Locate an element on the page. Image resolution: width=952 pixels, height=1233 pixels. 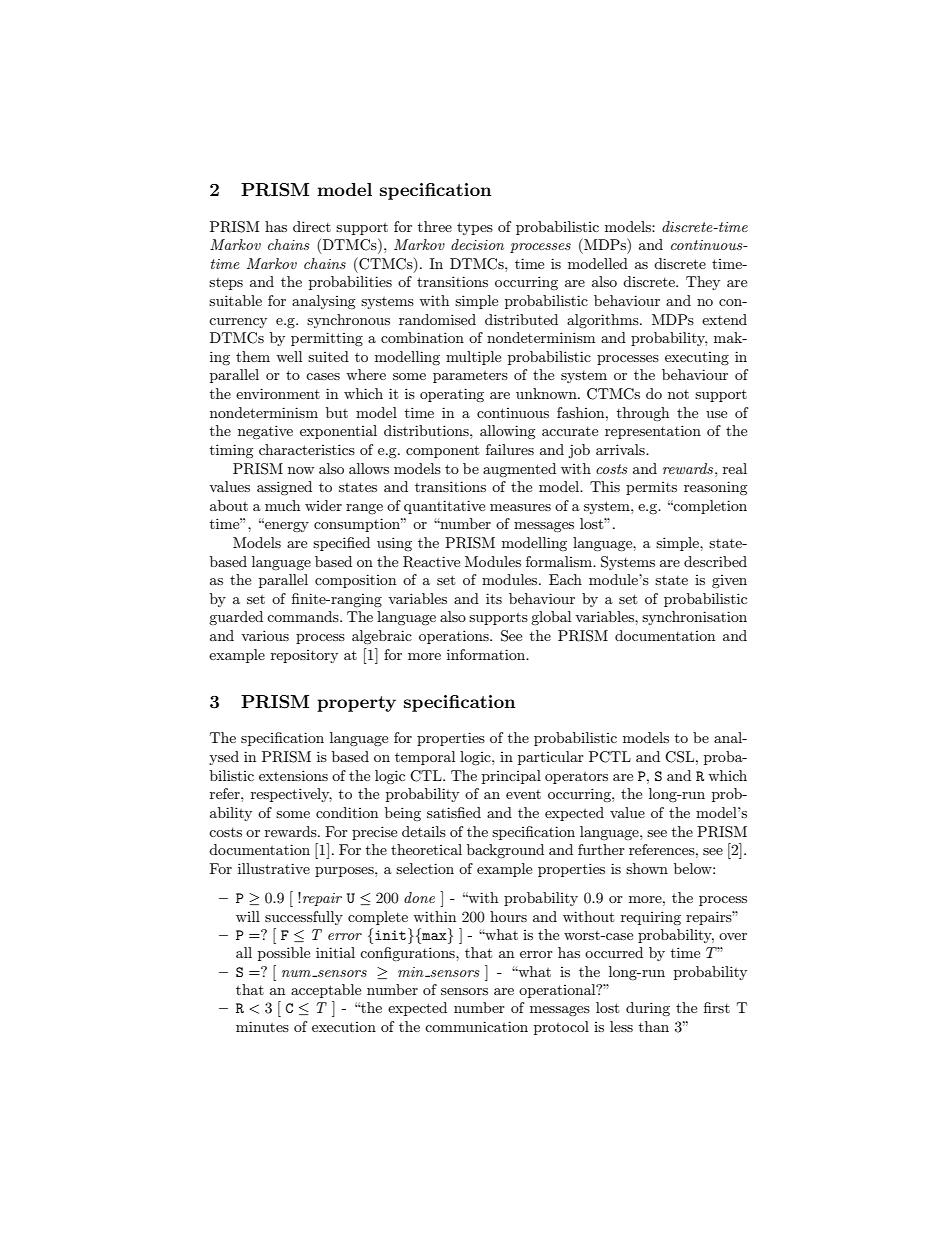
respectively is located at coordinates (291, 795).
